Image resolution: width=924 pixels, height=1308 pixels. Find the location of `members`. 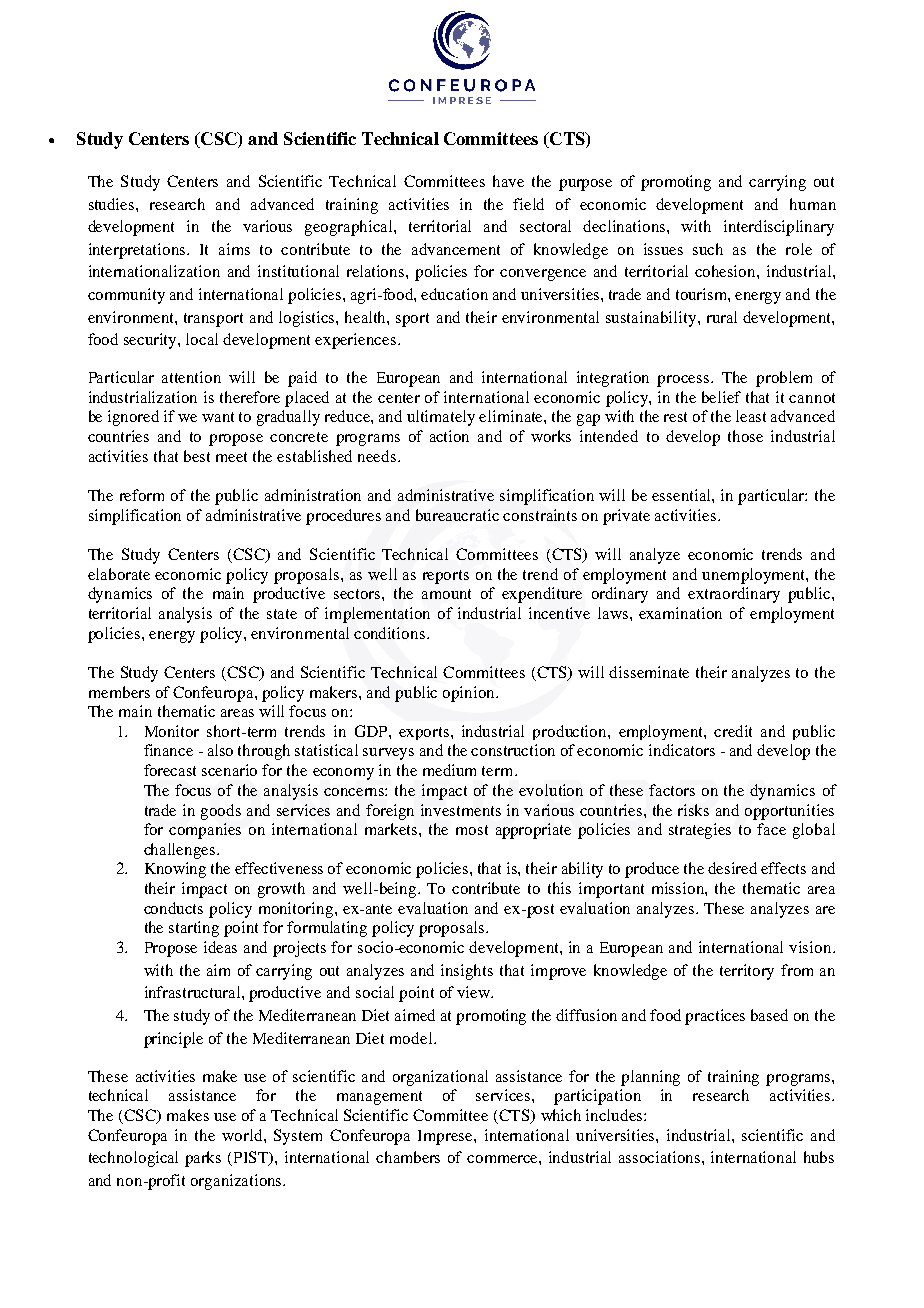

members is located at coordinates (119, 692).
